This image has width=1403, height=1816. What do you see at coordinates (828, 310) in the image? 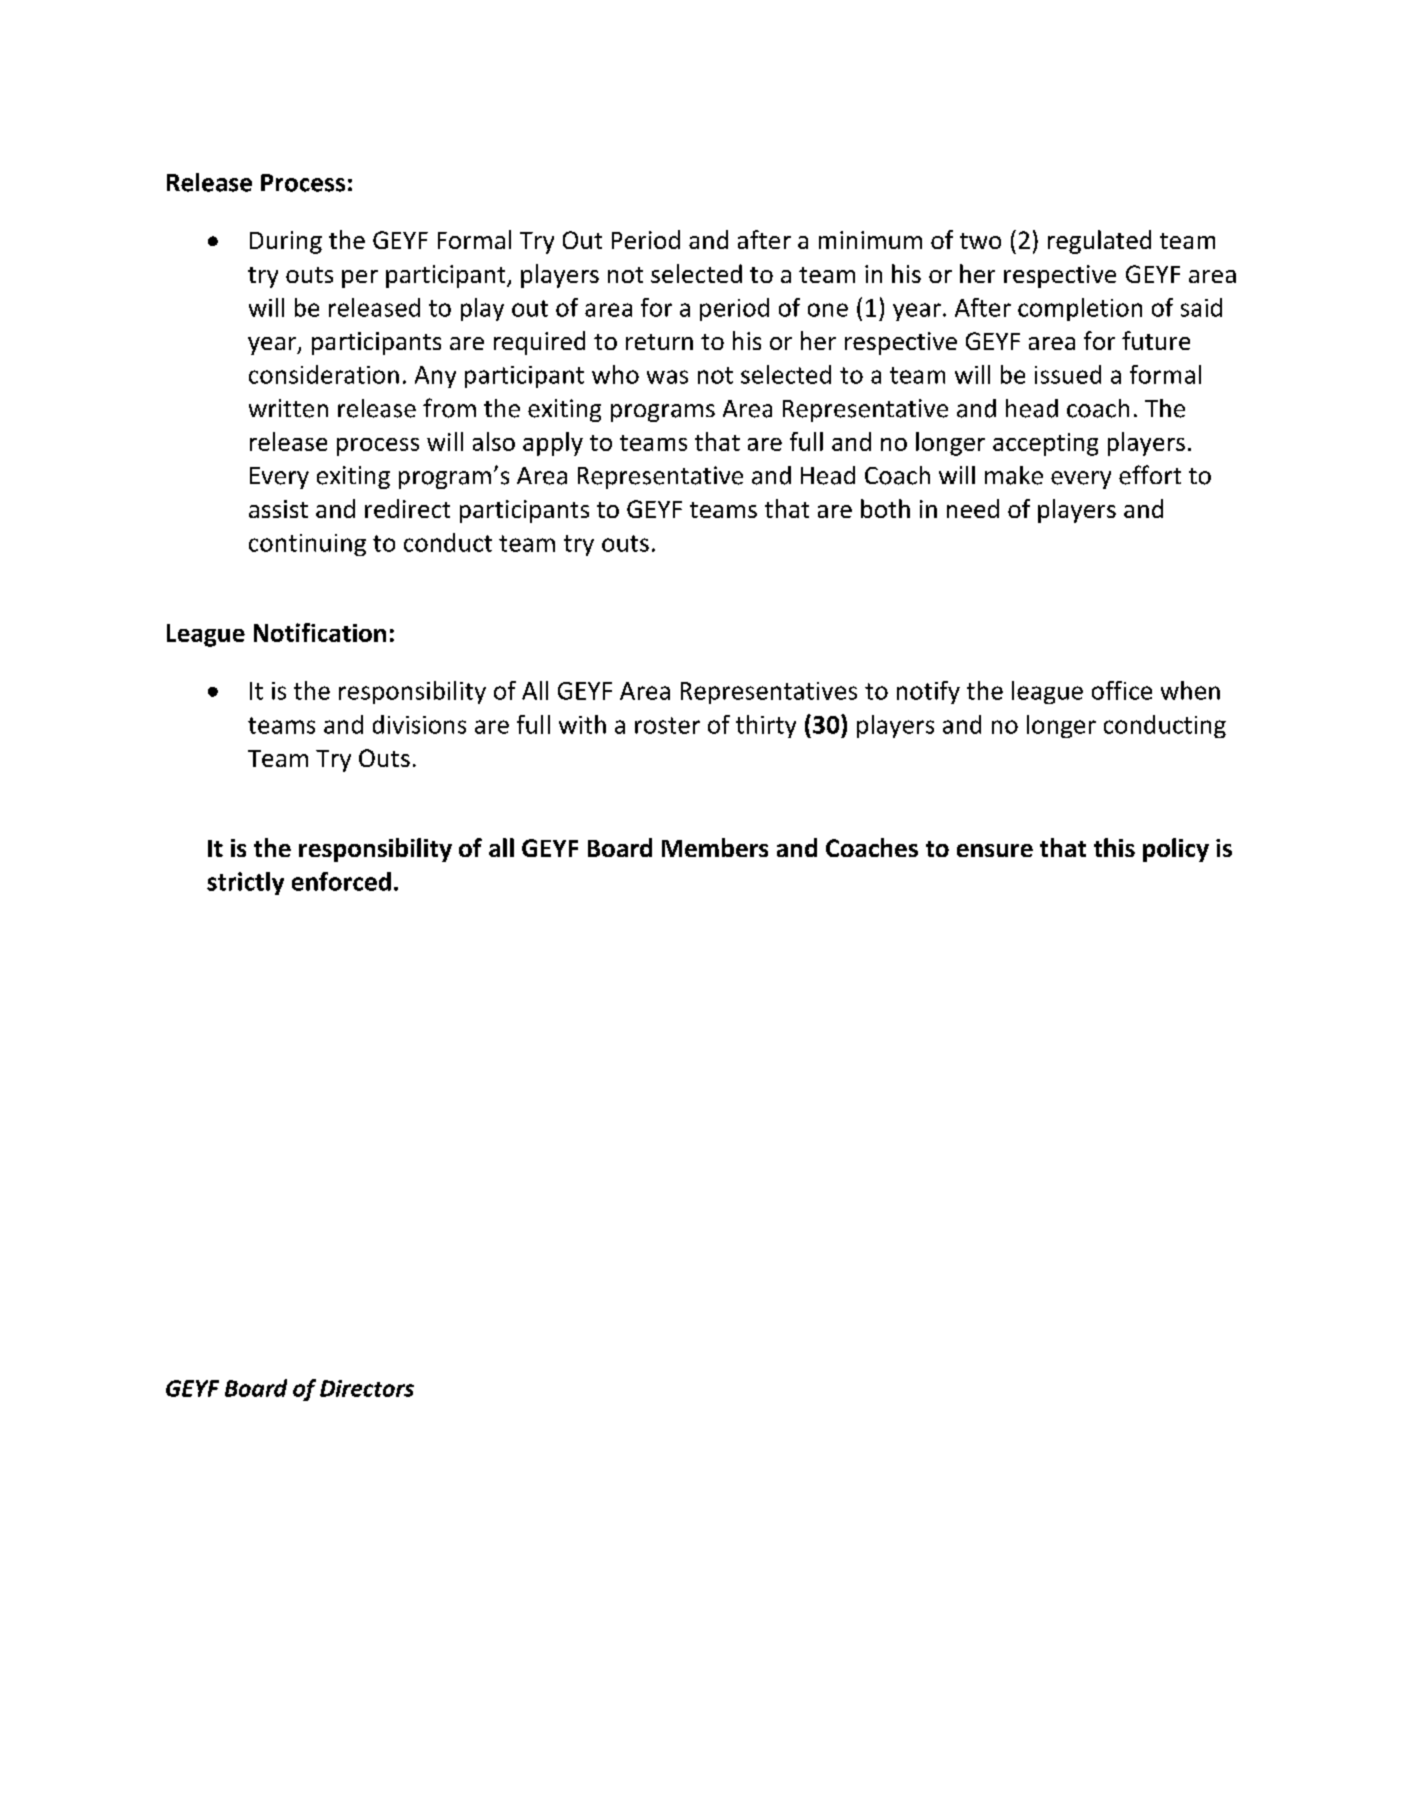
I see `one` at bounding box center [828, 310].
